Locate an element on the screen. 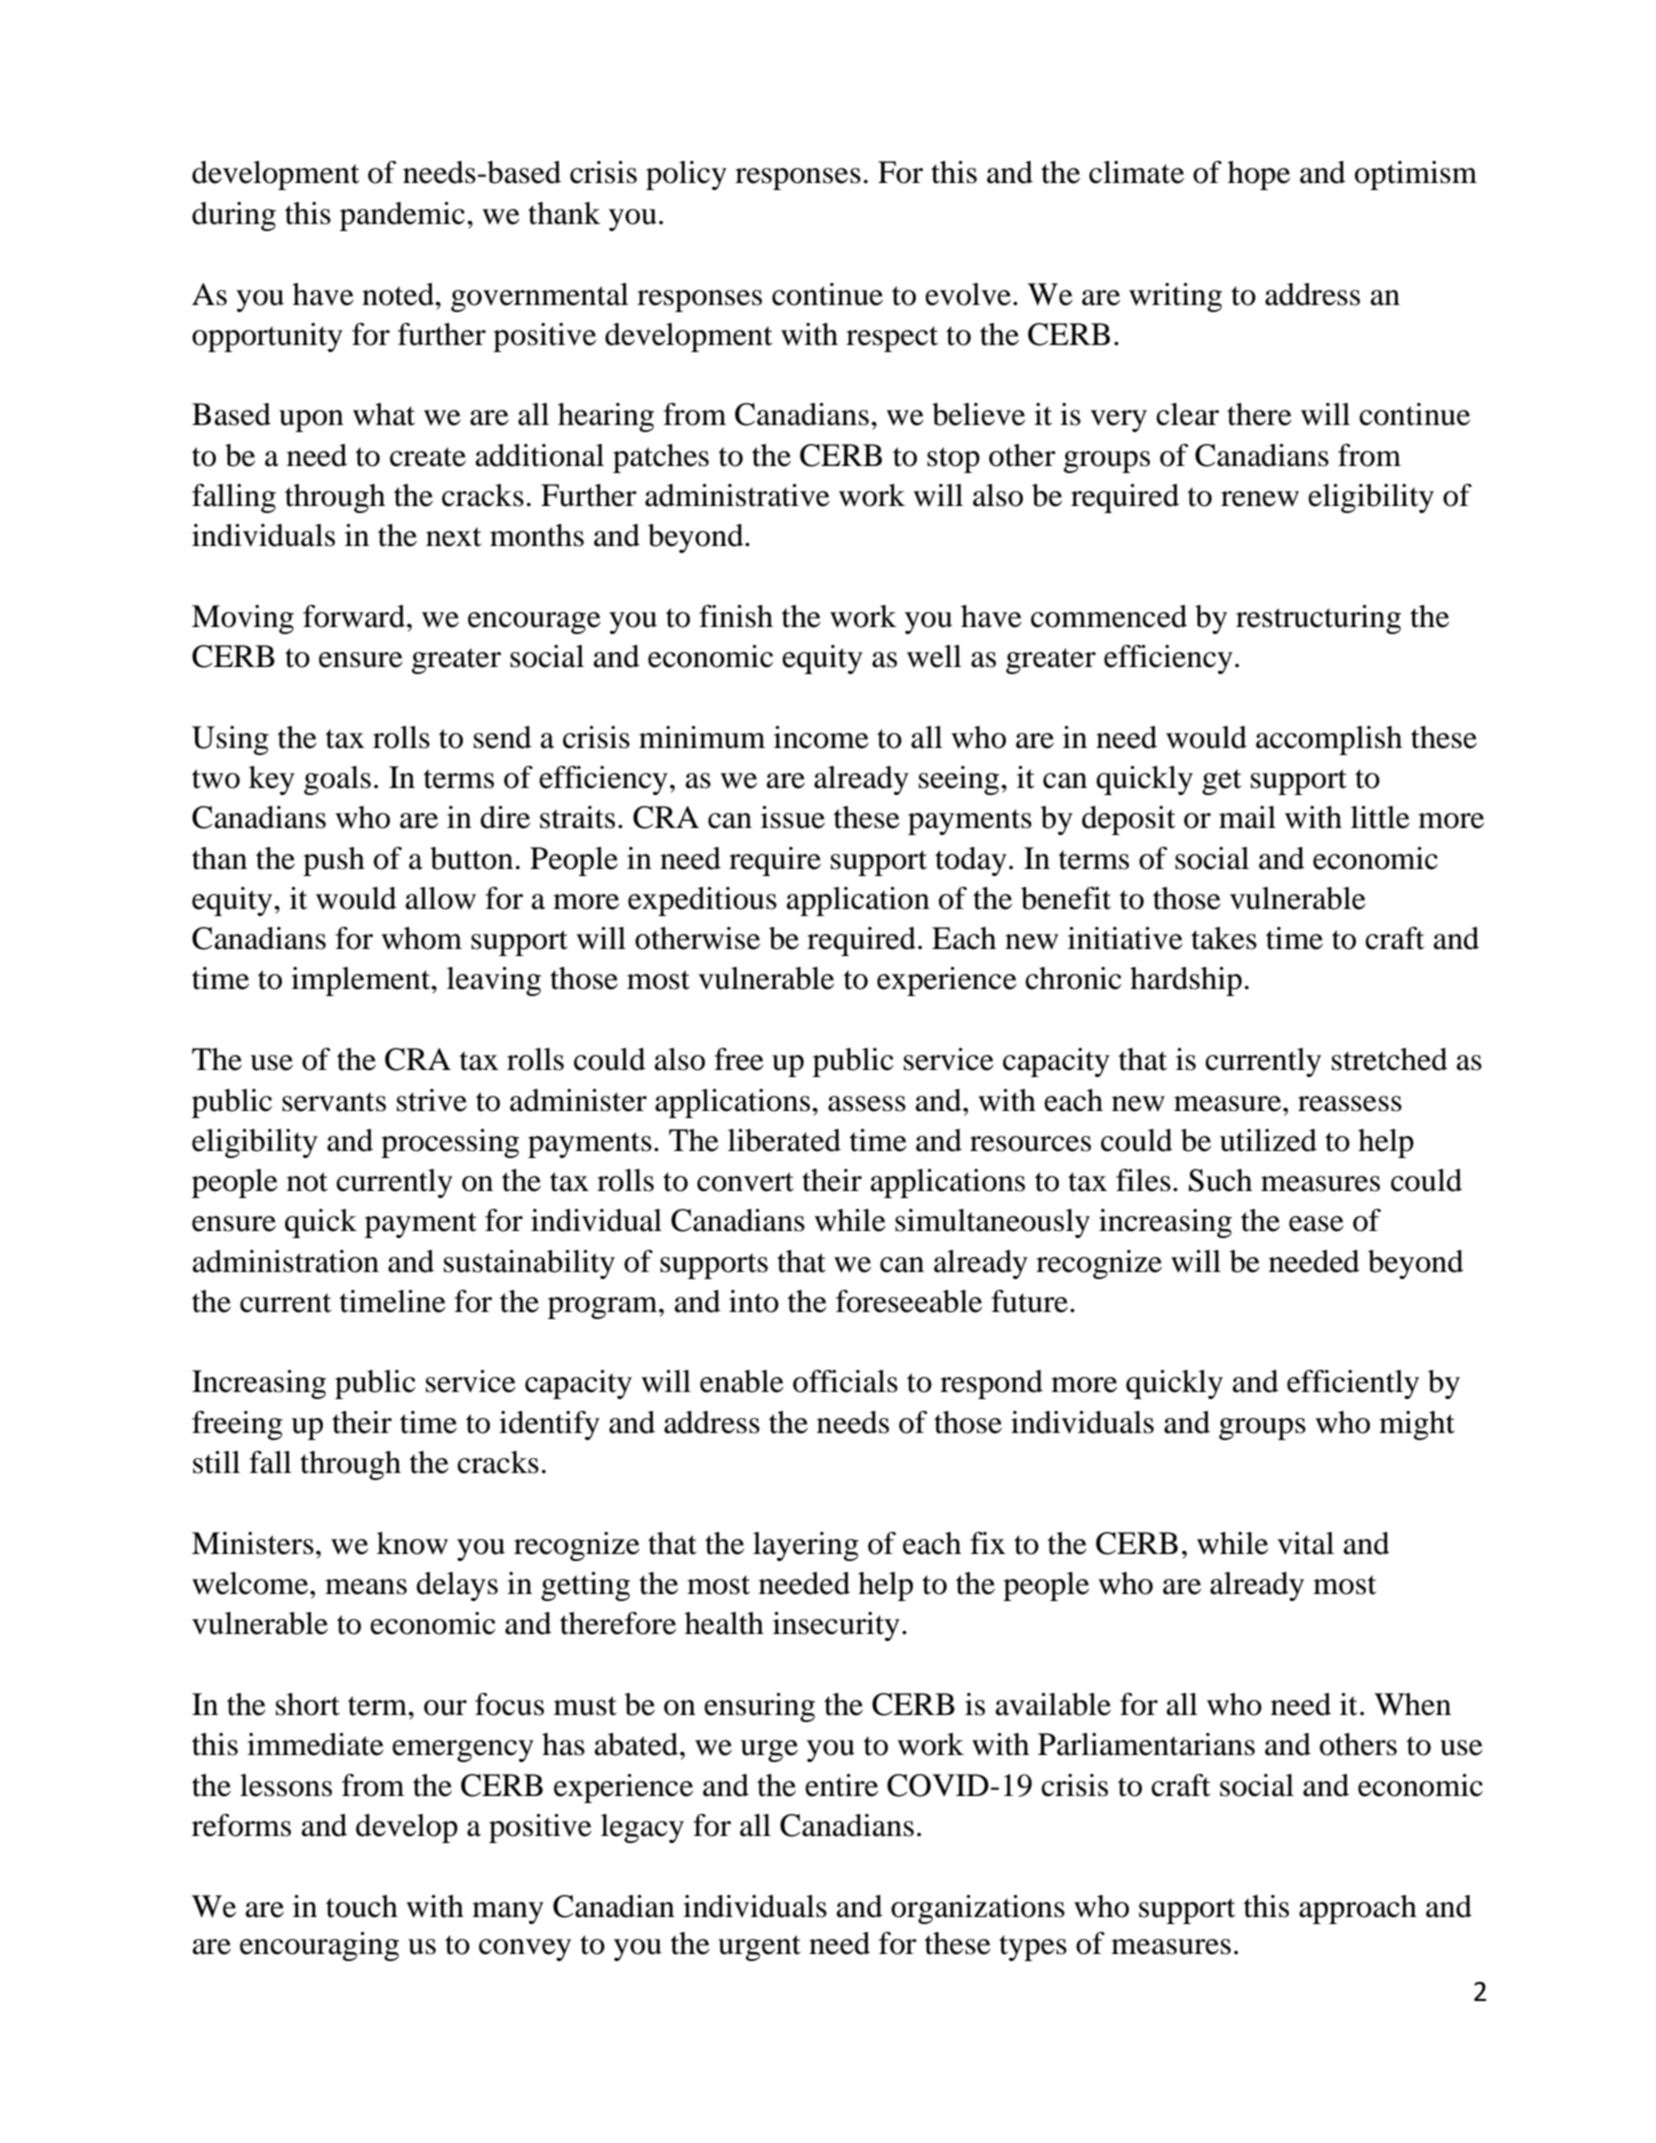 The height and width of the screenshot is (2143, 1656). hope is located at coordinates (1259, 175).
